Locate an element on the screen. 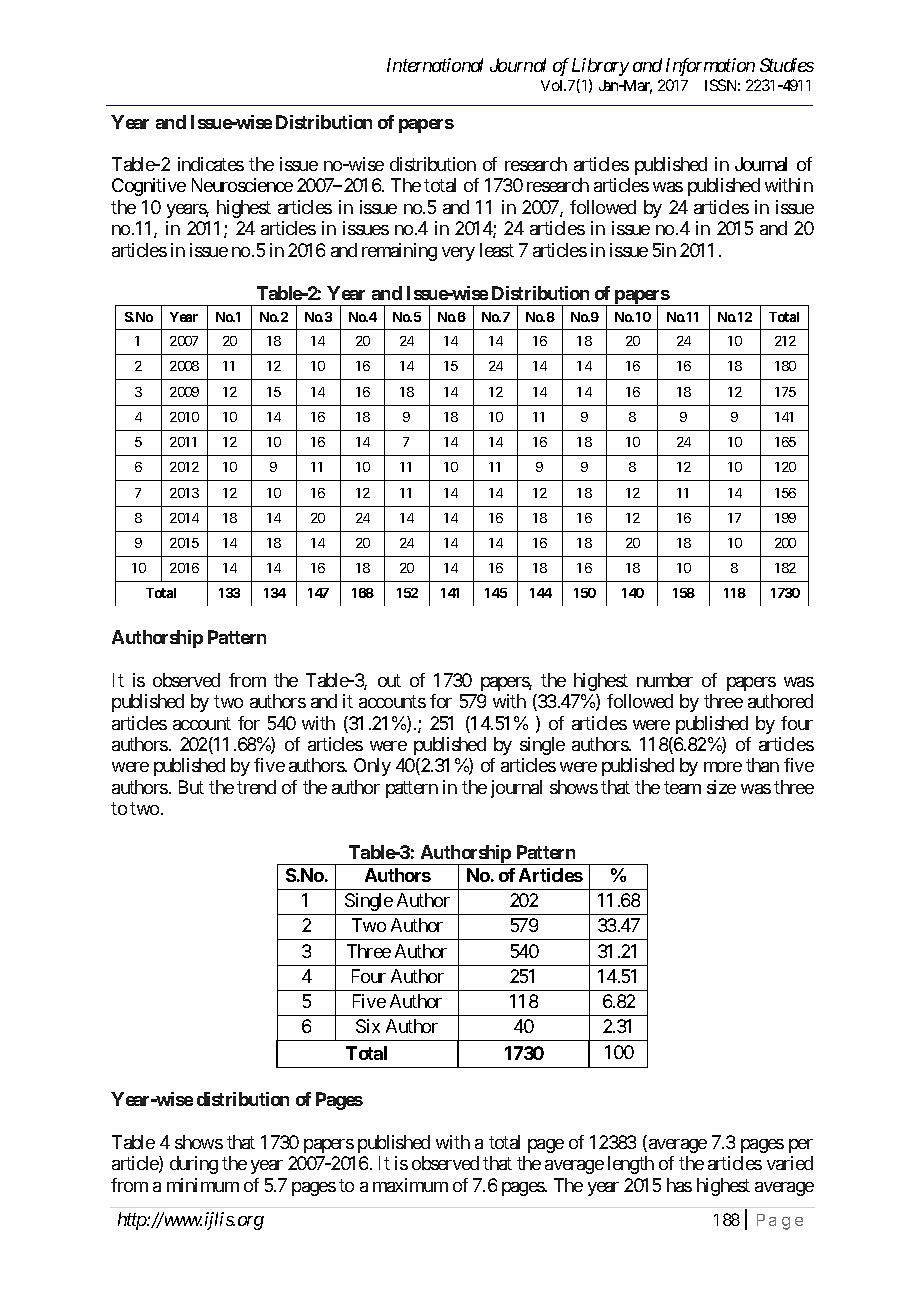 The image size is (924, 1308). very is located at coordinates (458, 254).
